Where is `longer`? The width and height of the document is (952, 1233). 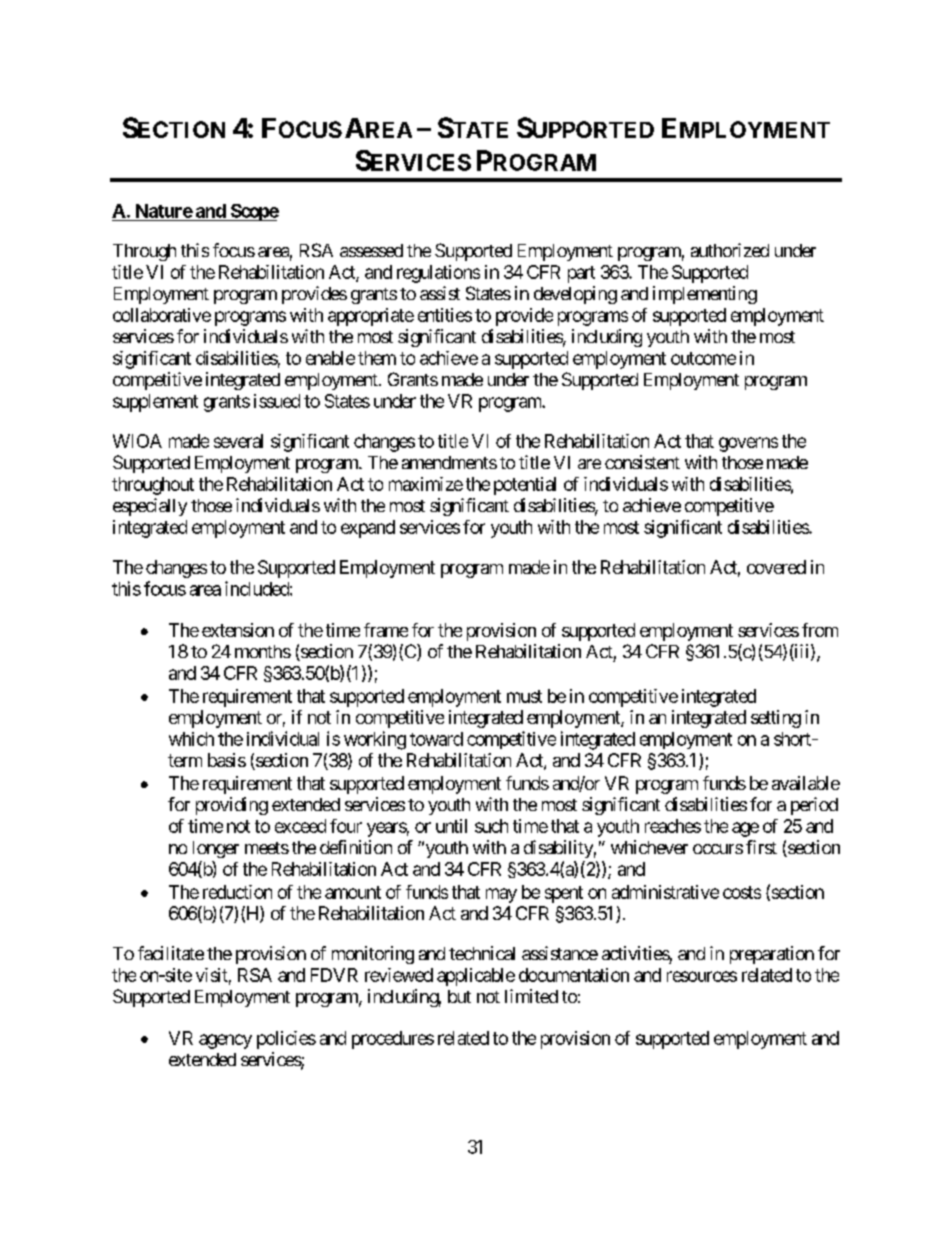
longer is located at coordinates (216, 849).
